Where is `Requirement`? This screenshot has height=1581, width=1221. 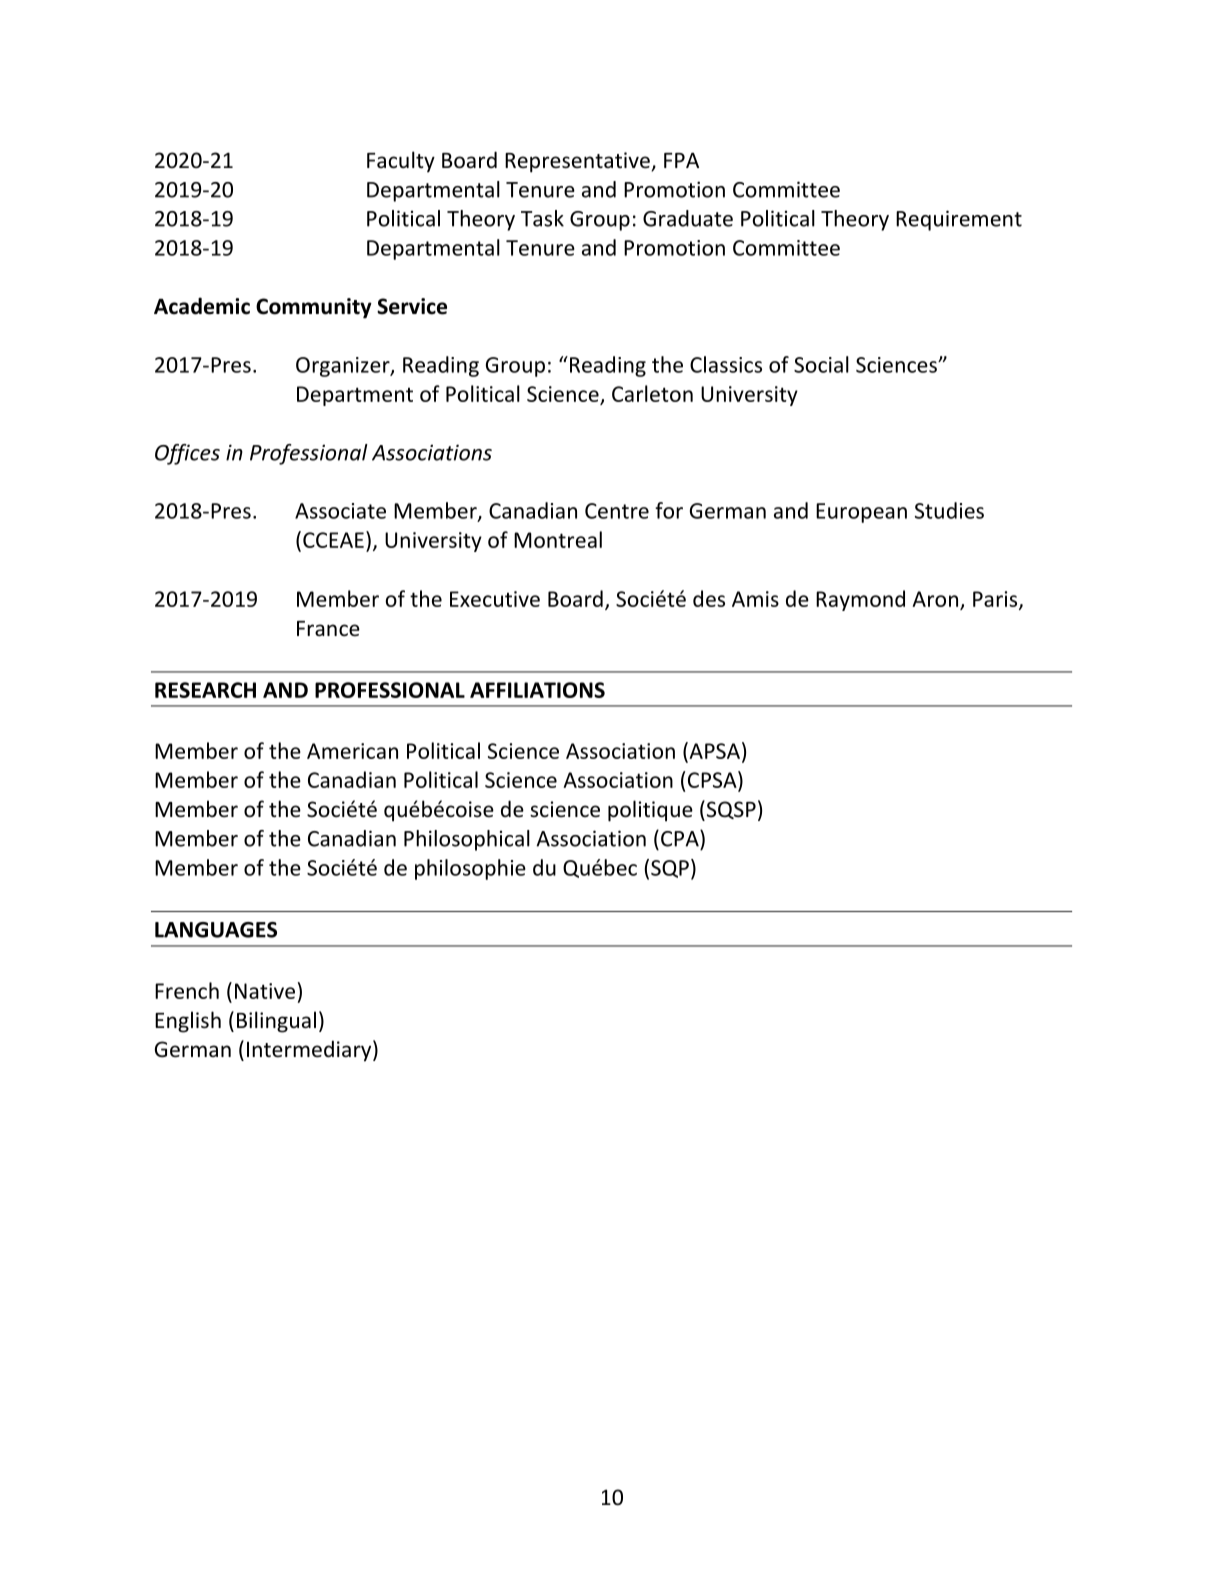
Requirement is located at coordinates (959, 220).
